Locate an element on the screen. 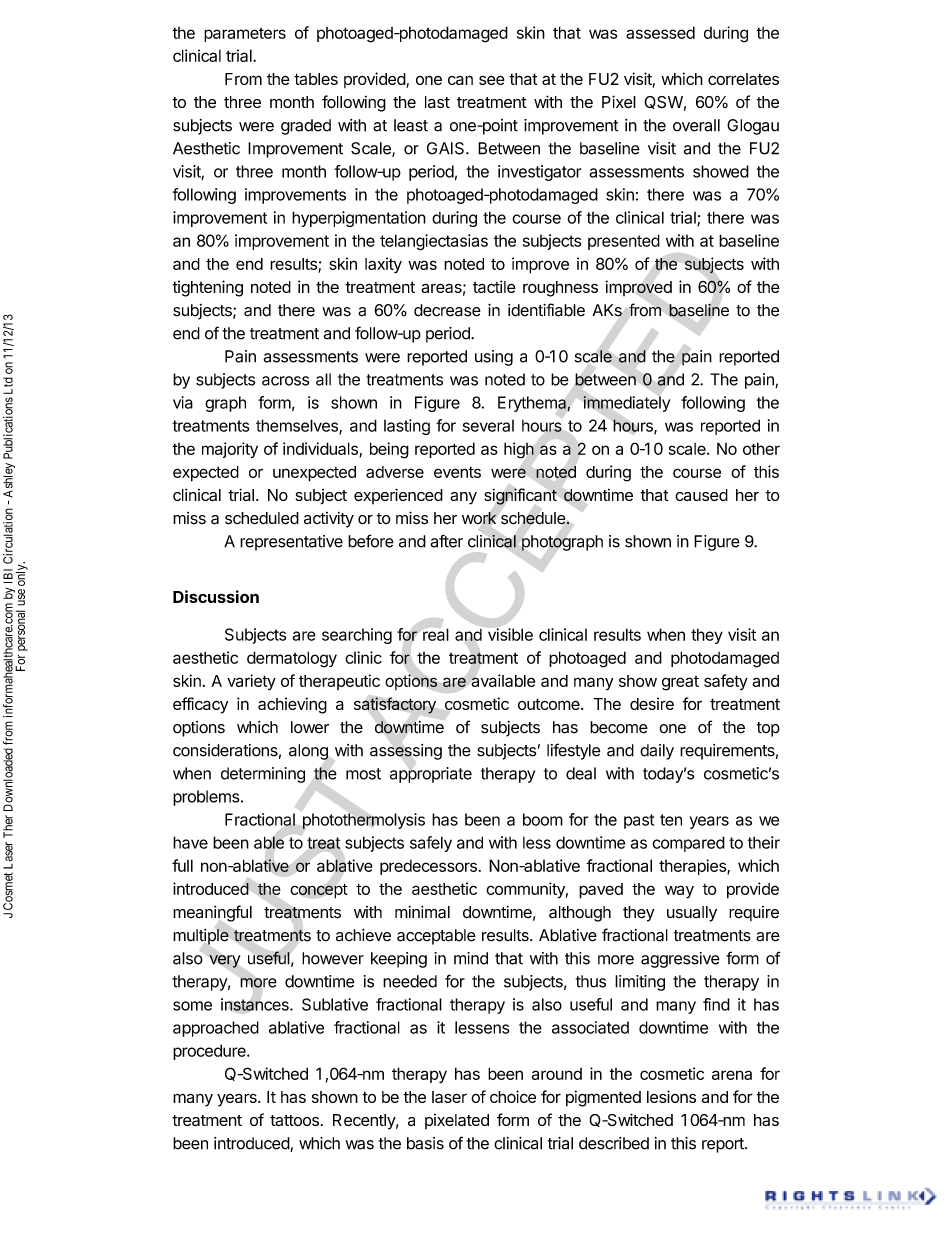 This screenshot has height=1233, width=952. decrease is located at coordinates (447, 310).
